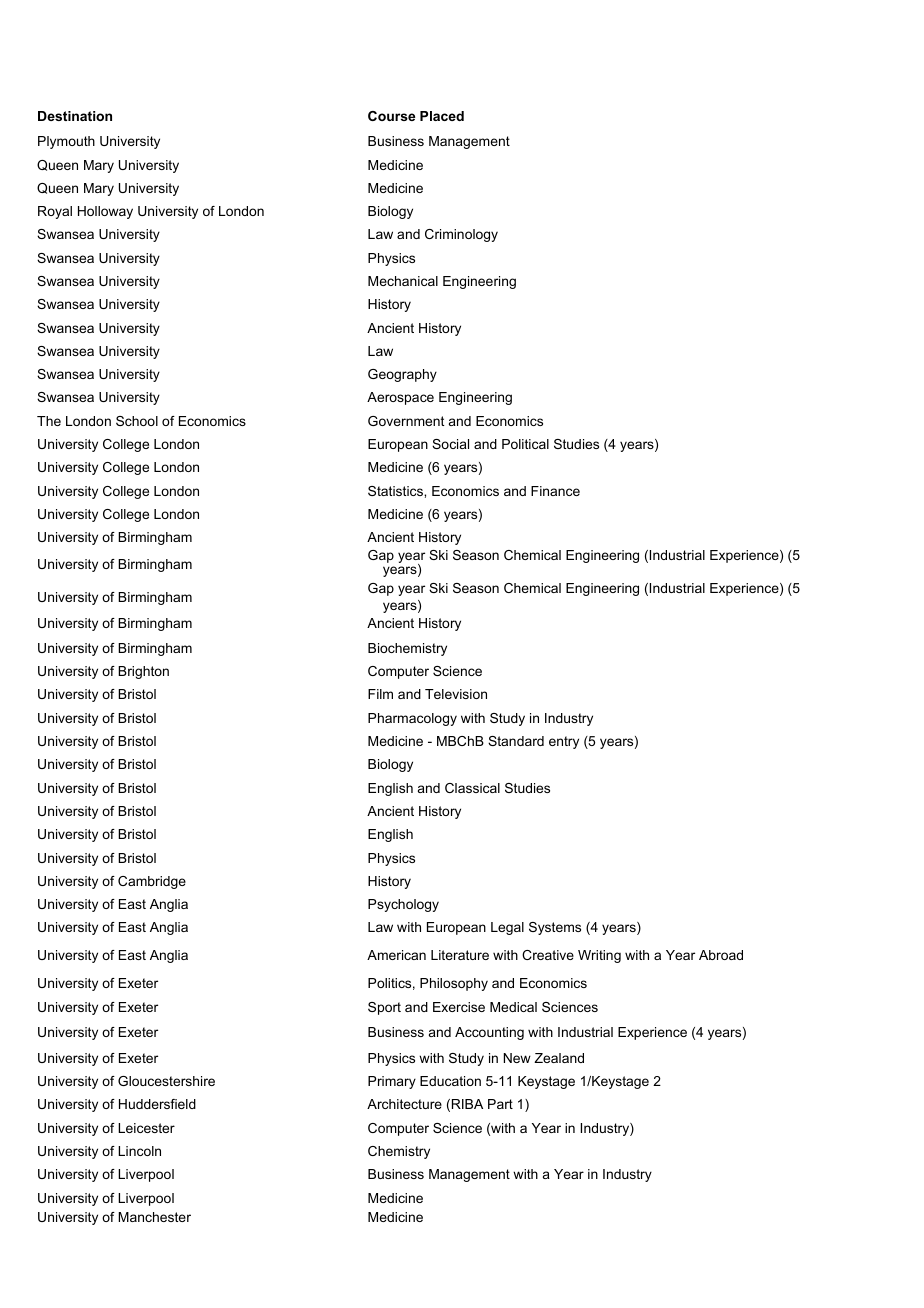 This document has height=1308, width=924. What do you see at coordinates (555, 491) in the document?
I see `Finance` at bounding box center [555, 491].
